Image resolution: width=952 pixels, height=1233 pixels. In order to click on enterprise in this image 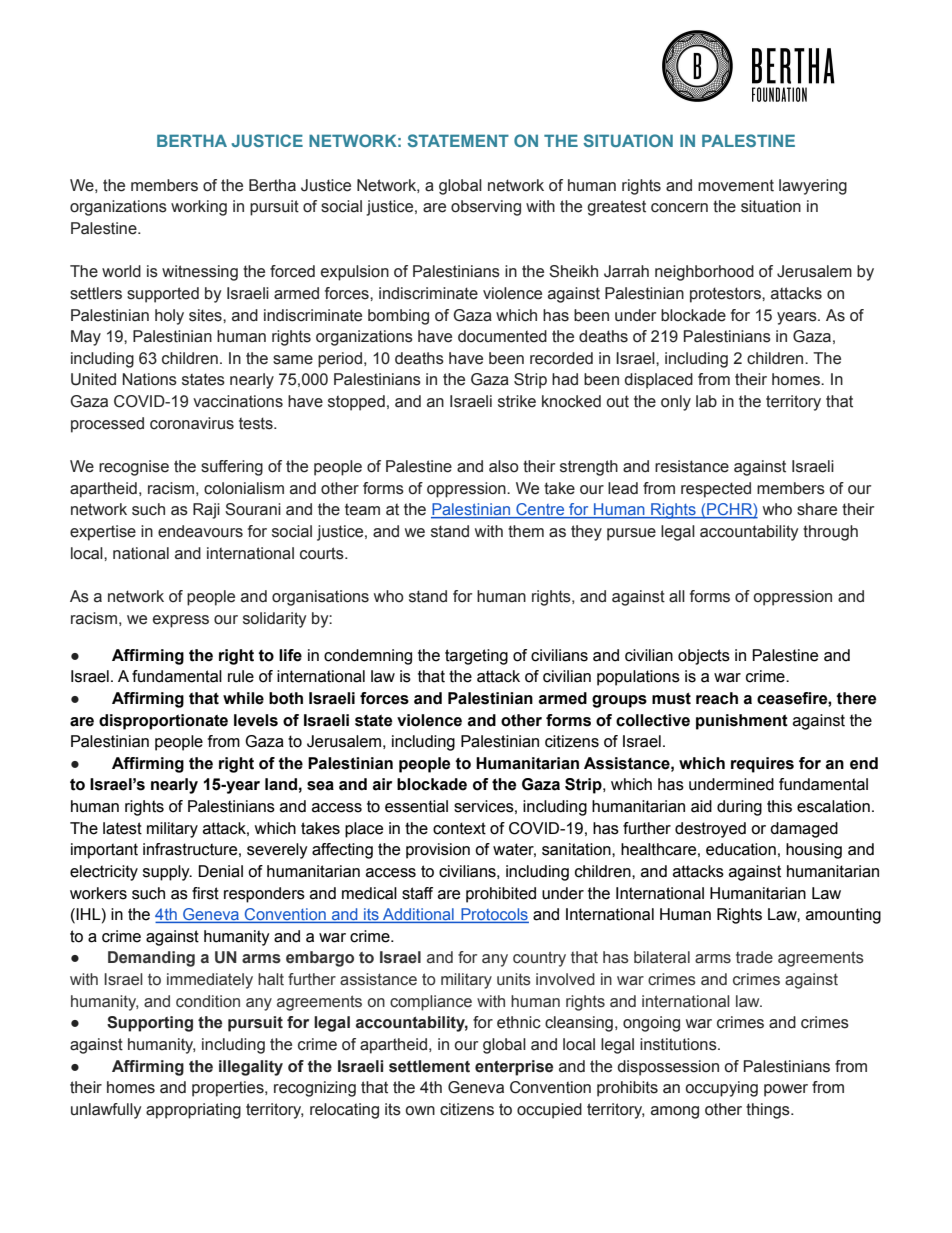, I will do `click(514, 1068)`.
